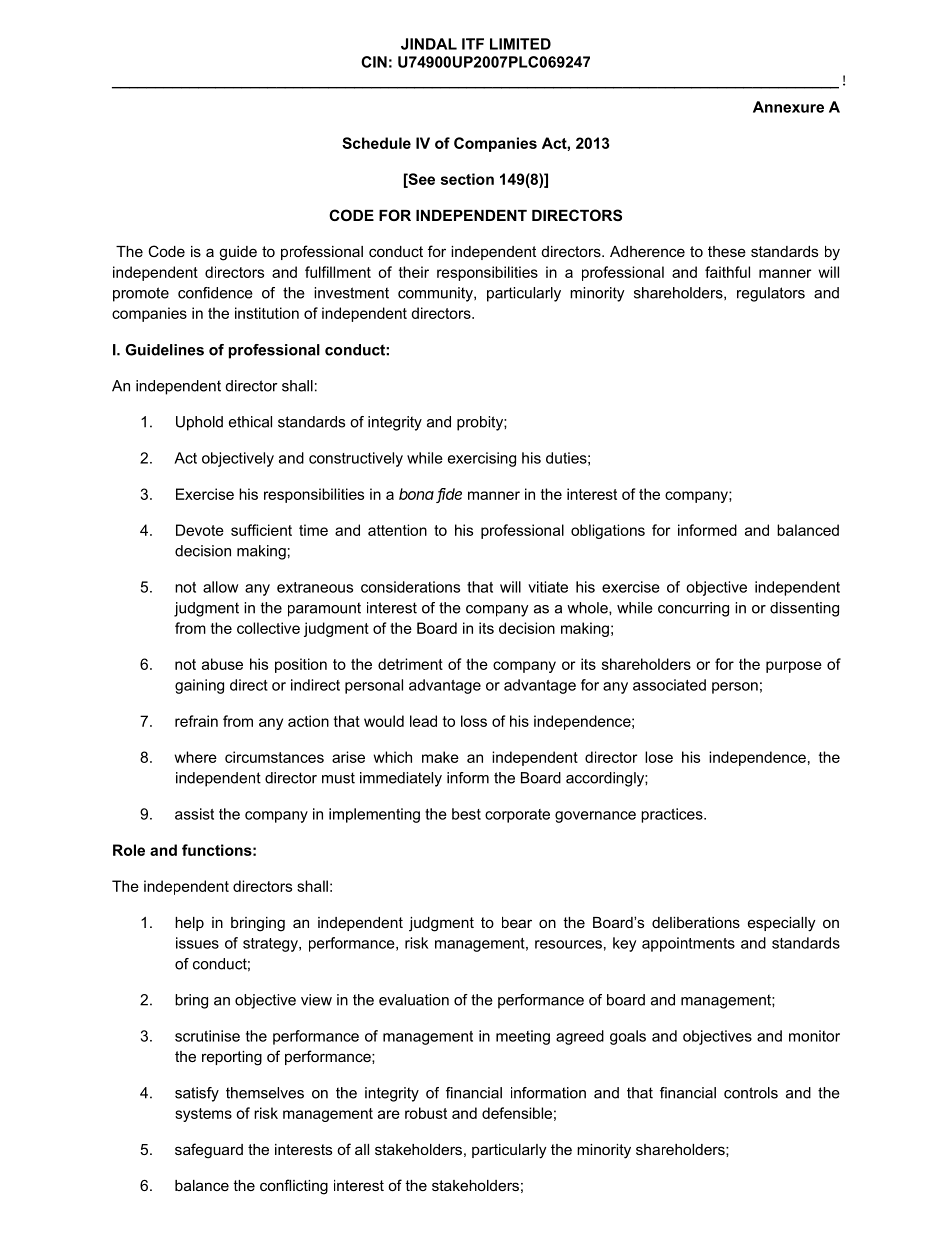 This screenshot has width=952, height=1233. I want to click on considerations, so click(410, 587).
